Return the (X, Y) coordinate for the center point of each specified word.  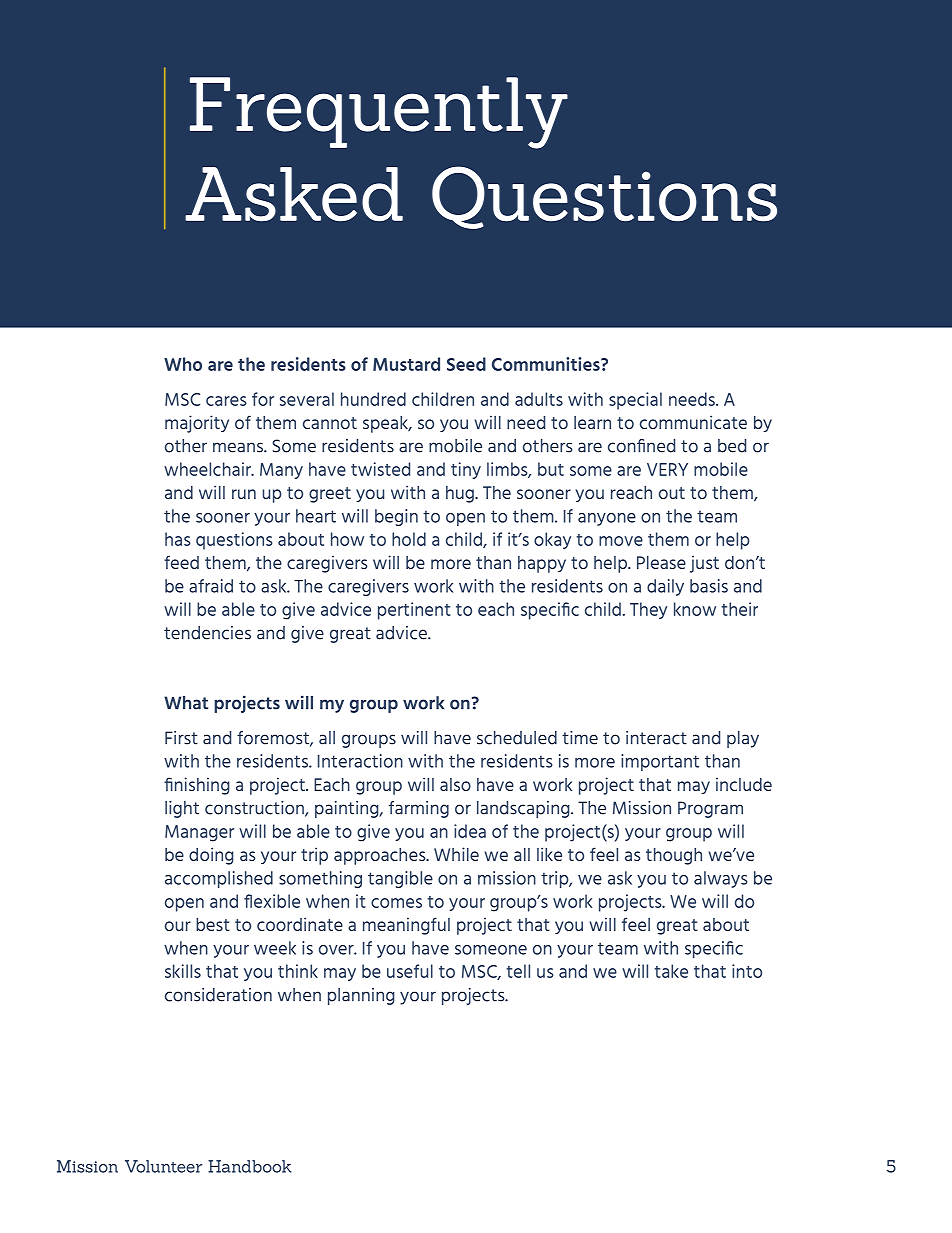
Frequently (379, 113)
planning (361, 996)
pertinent (414, 611)
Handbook (250, 1166)
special (635, 401)
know (695, 609)
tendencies (207, 633)
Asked (294, 194)
